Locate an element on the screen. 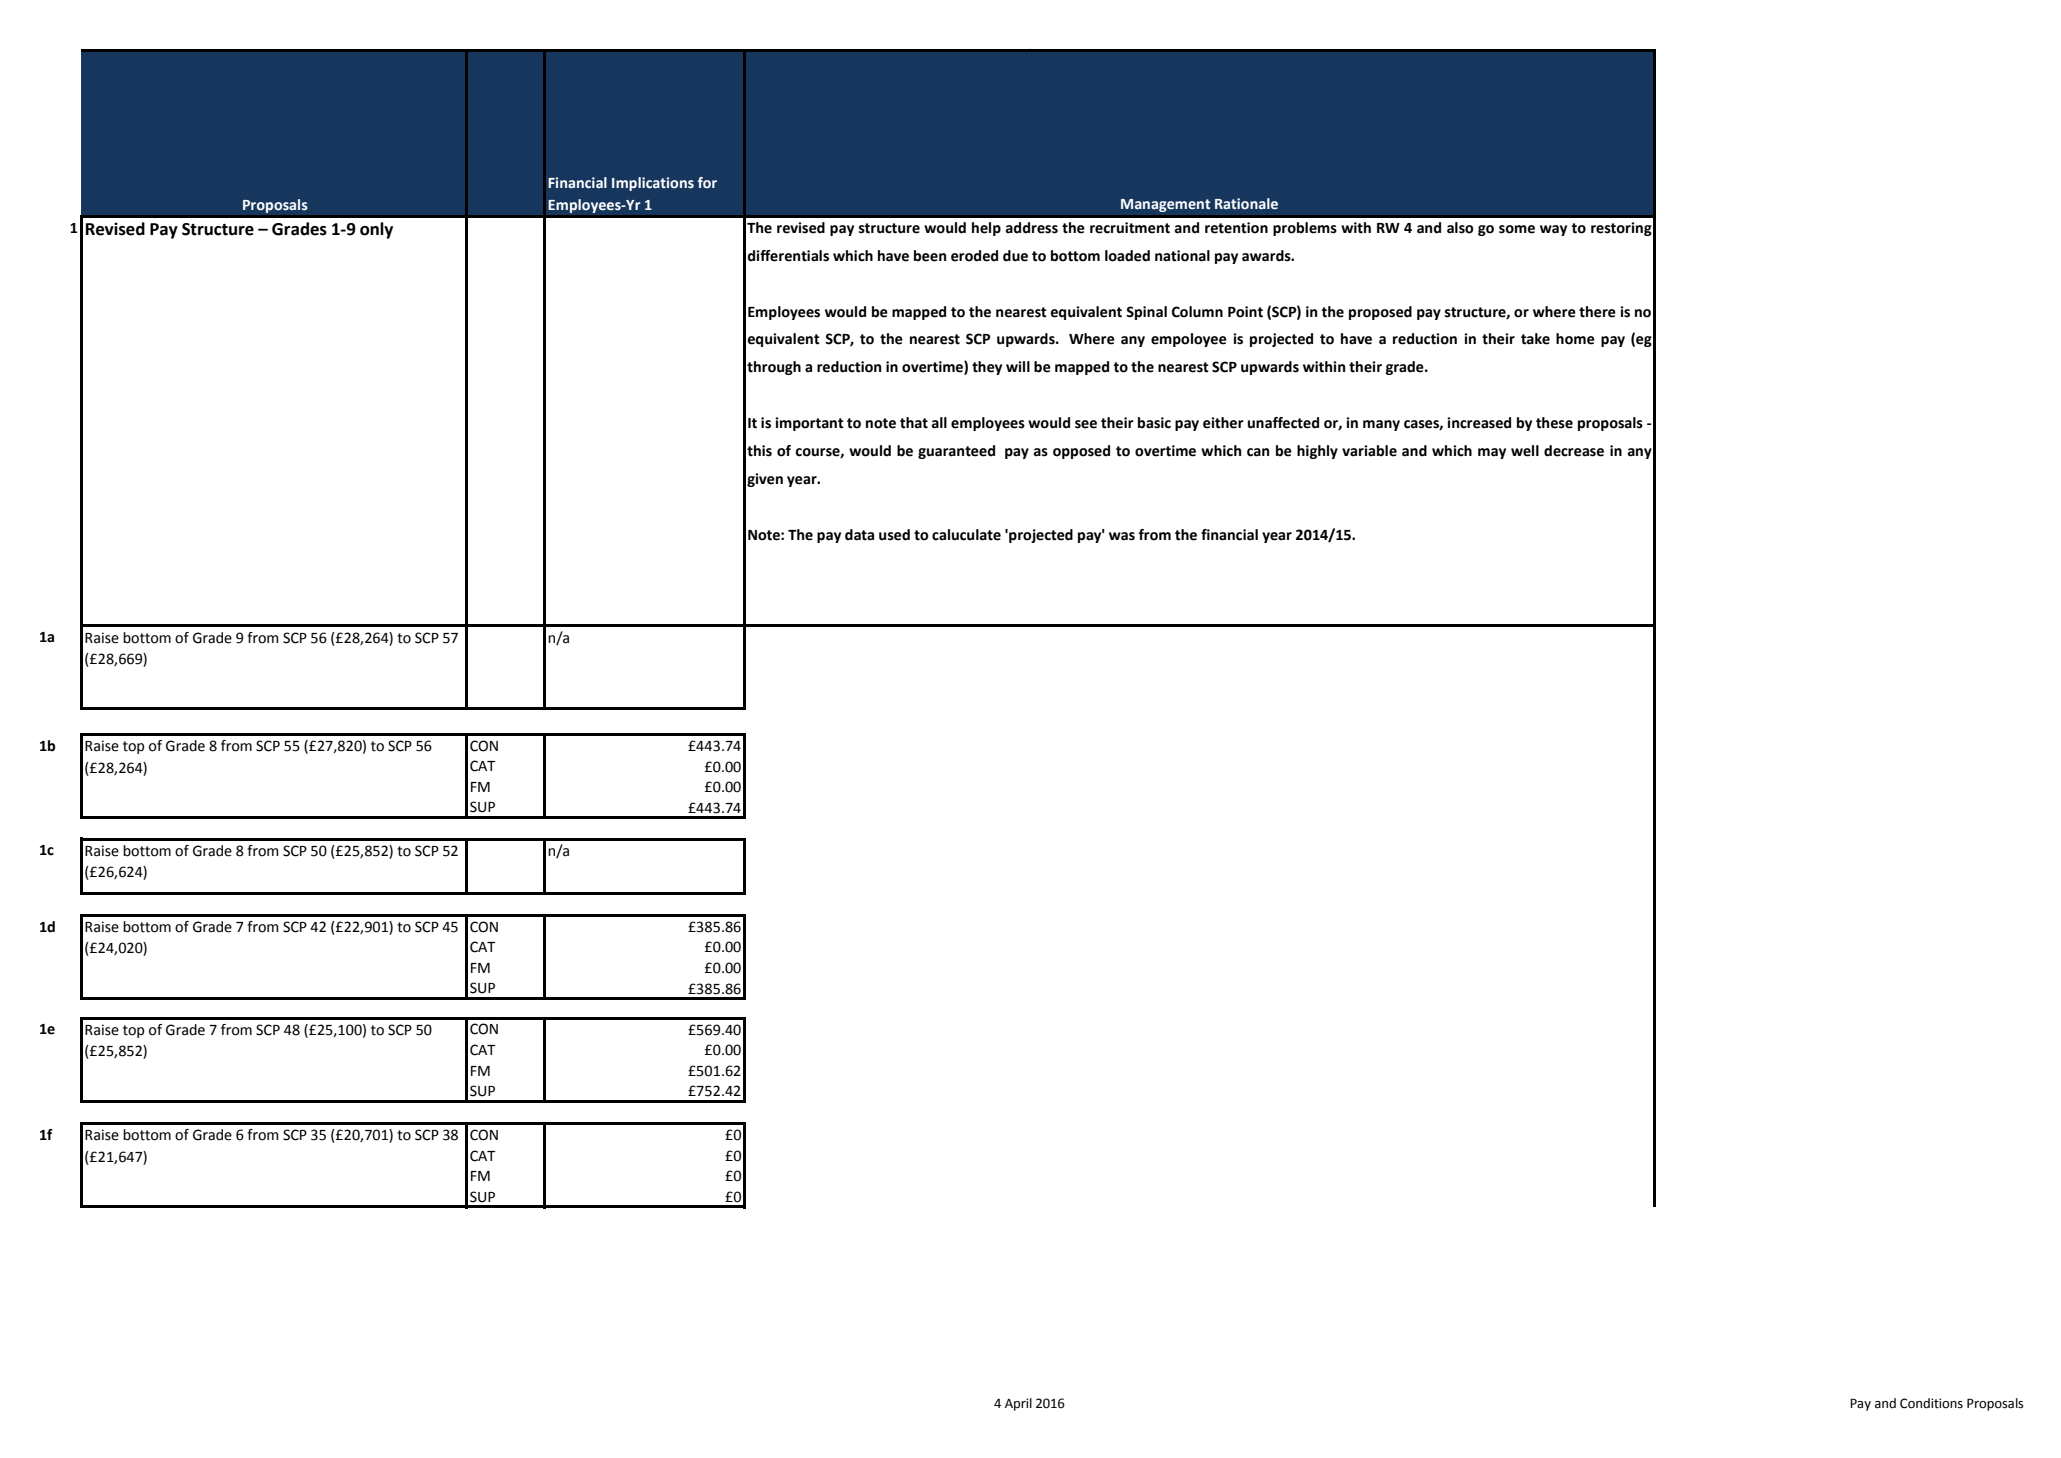 This screenshot has height=1458, width=2061. April is located at coordinates (1018, 1404).
